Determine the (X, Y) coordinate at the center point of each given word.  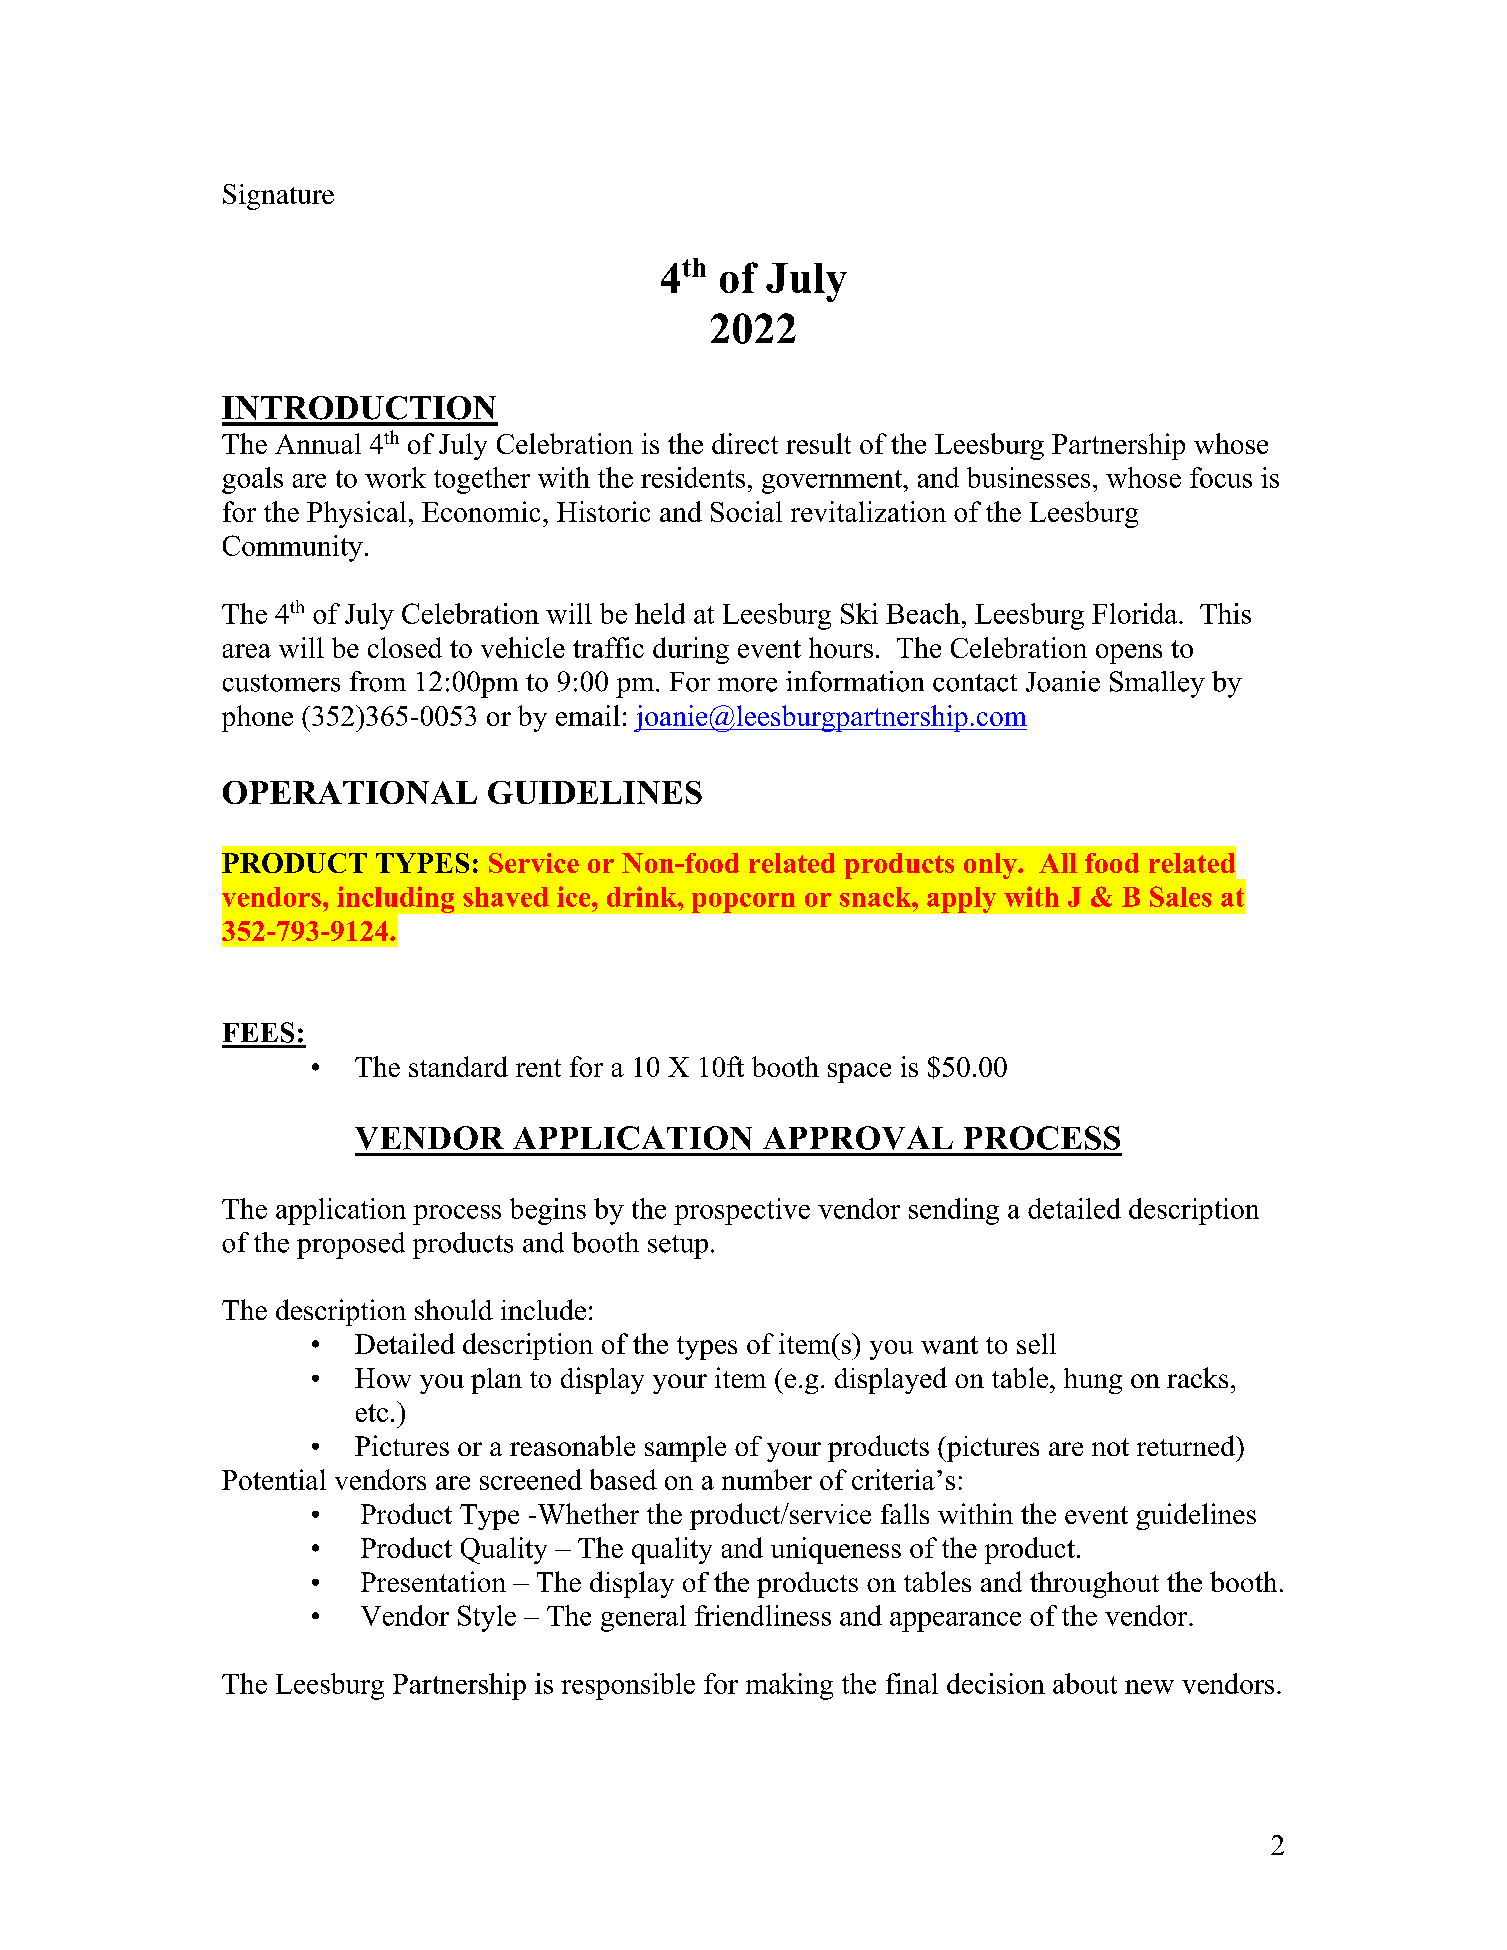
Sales (1180, 896)
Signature (278, 197)
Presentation (433, 1581)
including (397, 900)
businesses (1028, 477)
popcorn (743, 903)
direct (745, 443)
